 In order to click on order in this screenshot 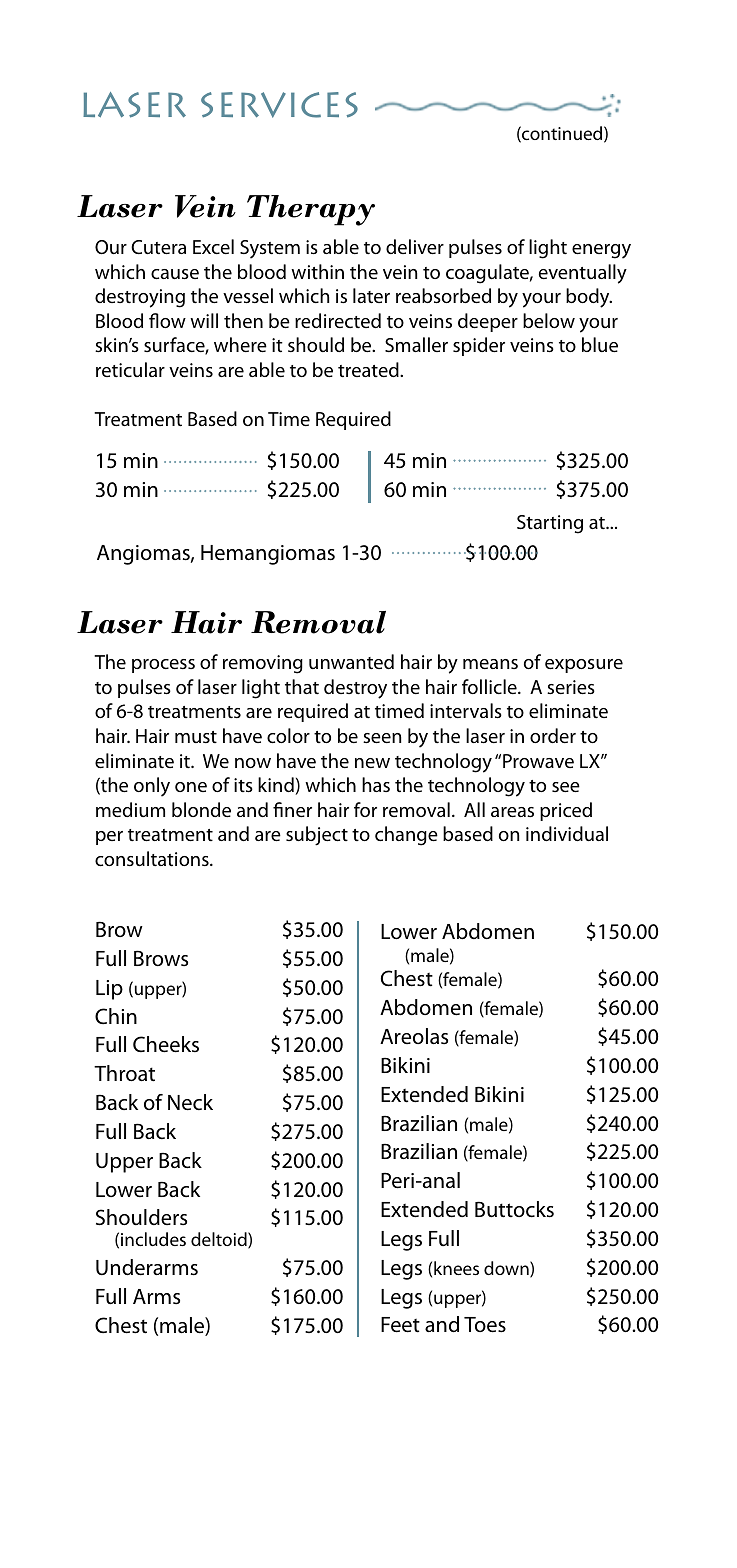, I will do `click(553, 735)`.
